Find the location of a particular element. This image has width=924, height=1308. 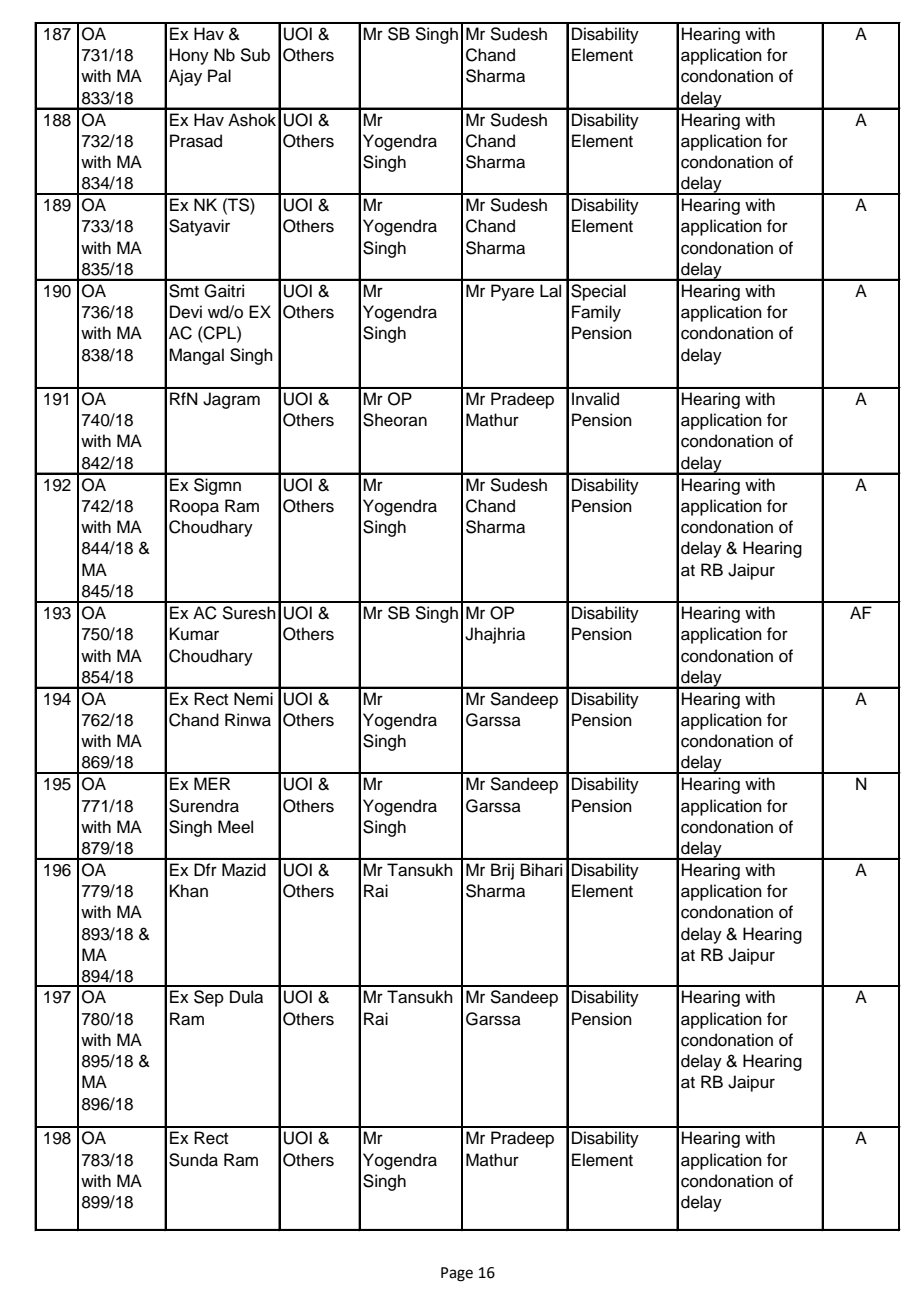

Suresh is located at coordinates (249, 613).
